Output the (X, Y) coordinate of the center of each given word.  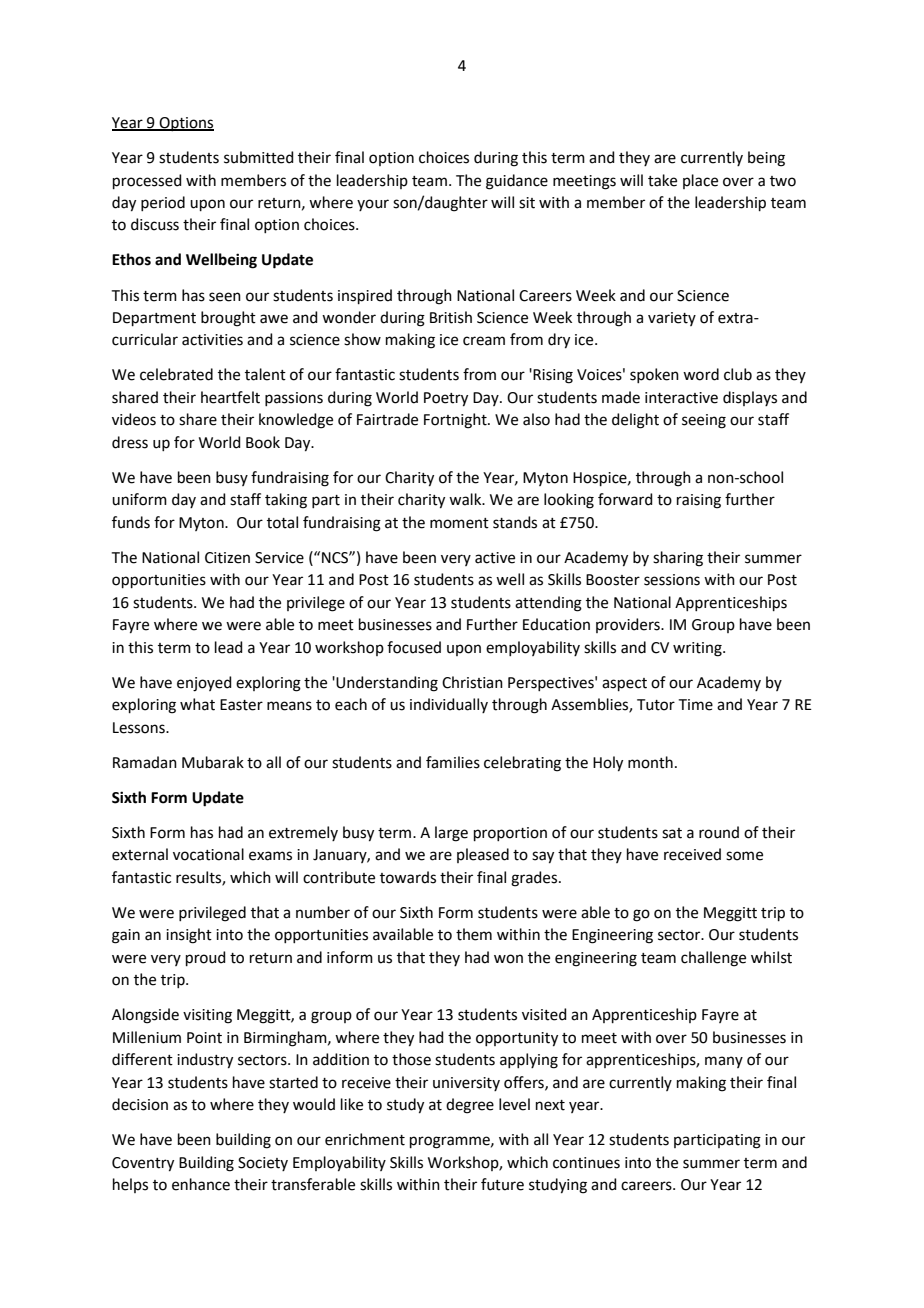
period (163, 203)
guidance (517, 182)
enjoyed (204, 684)
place (700, 181)
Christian (472, 682)
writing (698, 649)
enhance (201, 1184)
